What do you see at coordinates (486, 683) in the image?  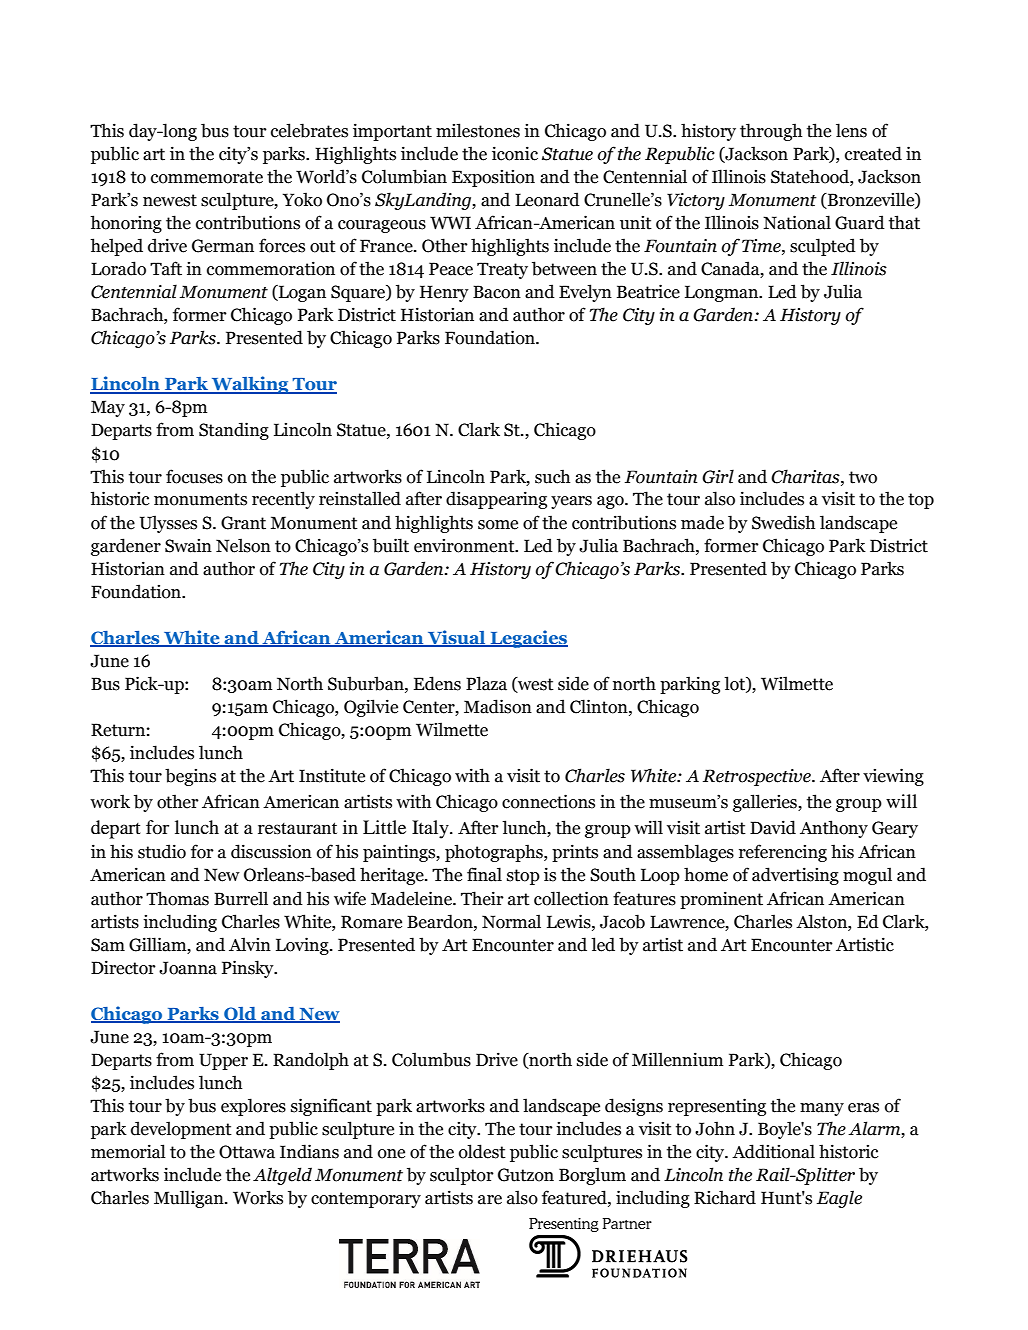 I see `Plaza` at bounding box center [486, 683].
